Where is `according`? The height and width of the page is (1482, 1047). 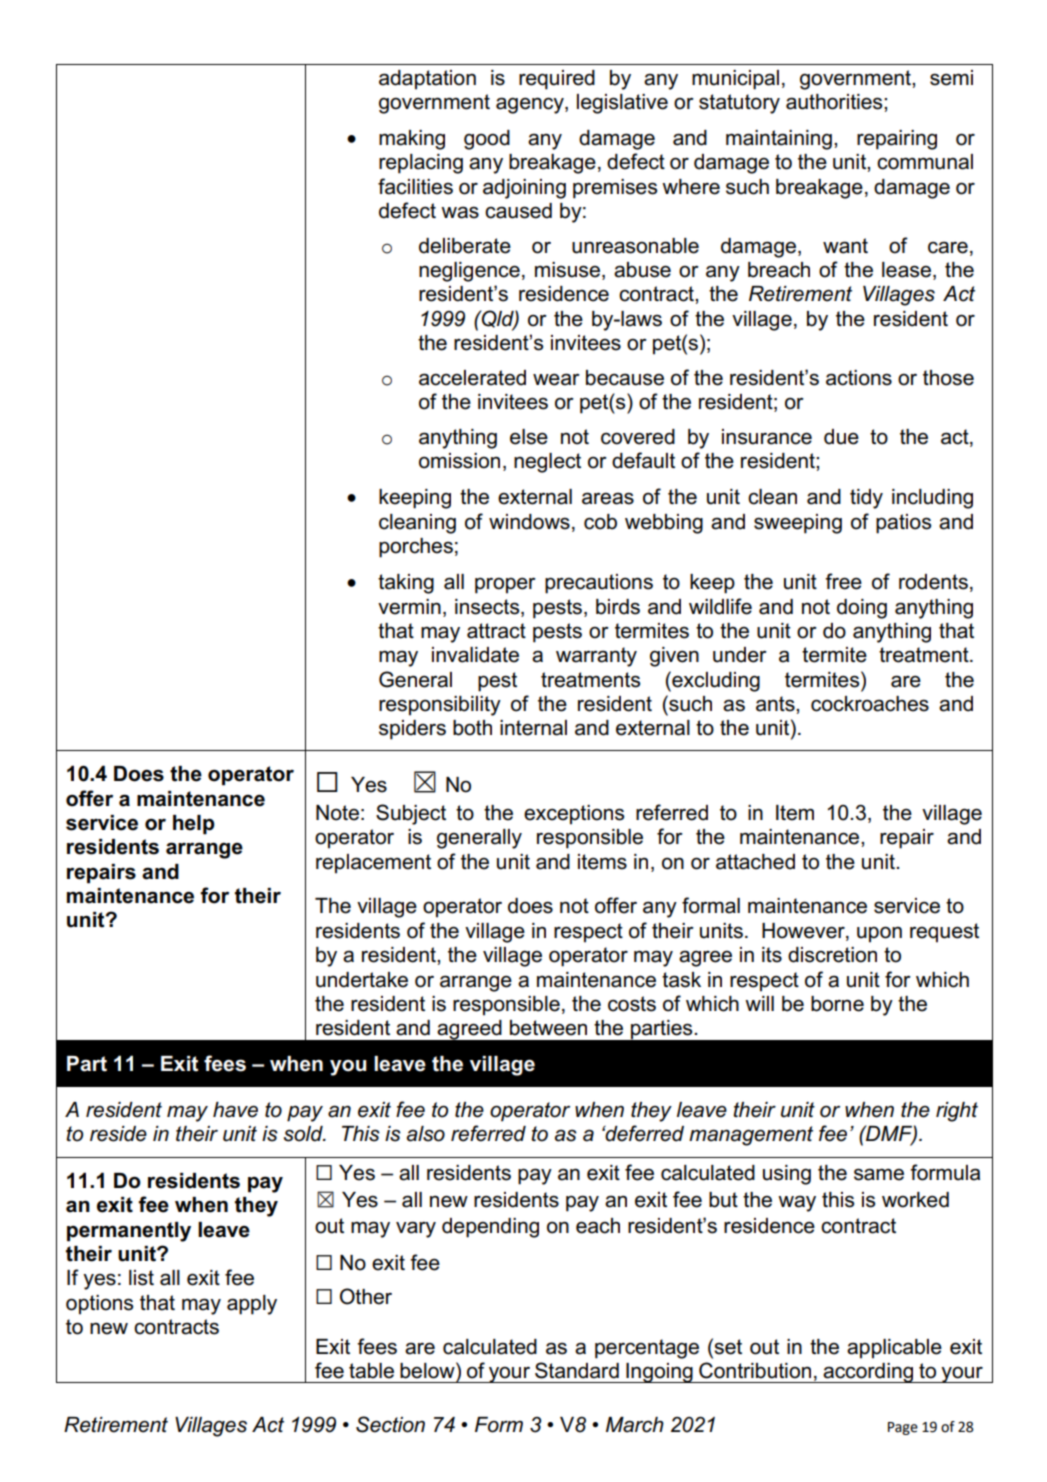
according is located at coordinates (868, 1373).
